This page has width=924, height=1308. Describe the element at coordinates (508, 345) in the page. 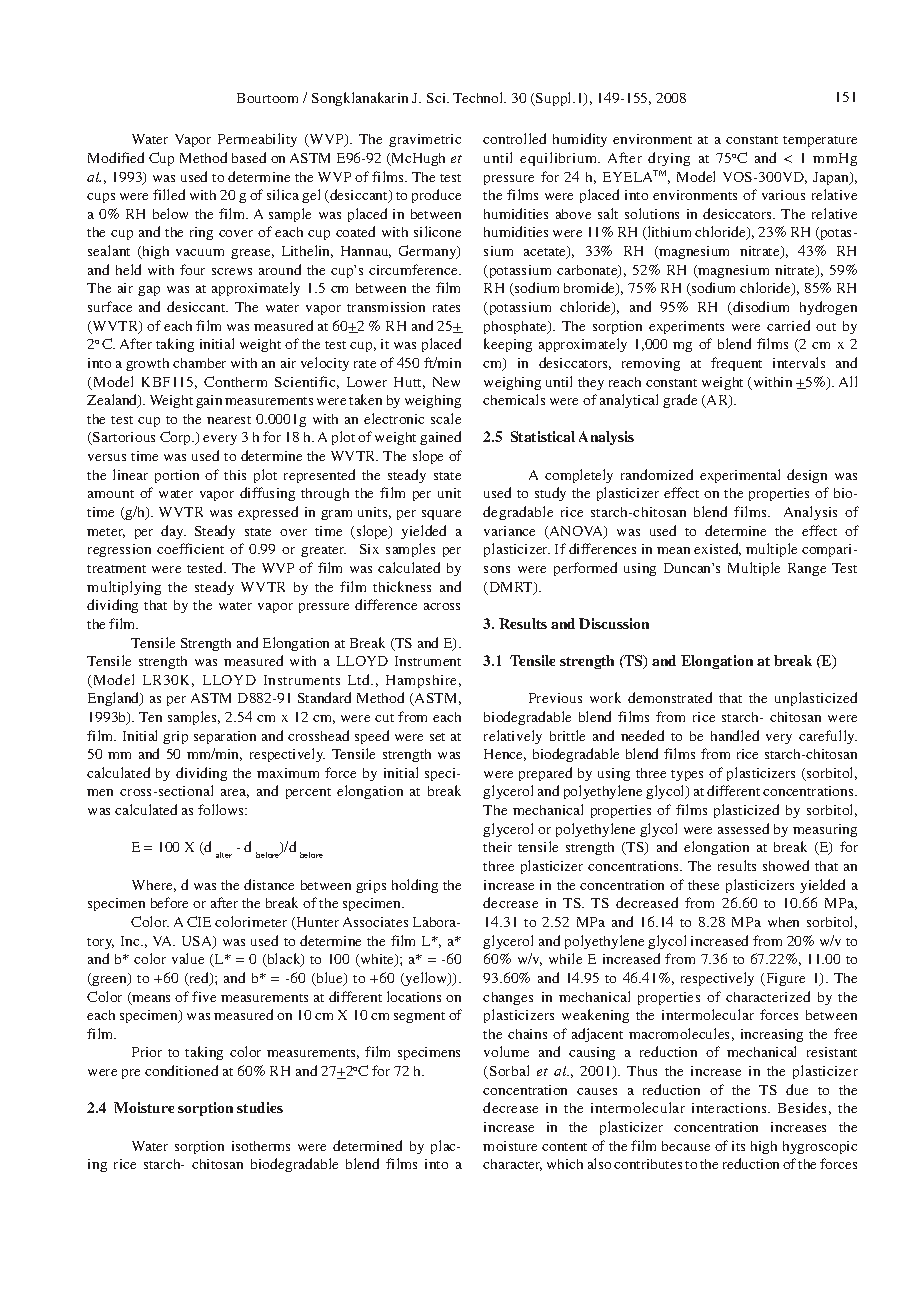

I see `keeping` at that location.
